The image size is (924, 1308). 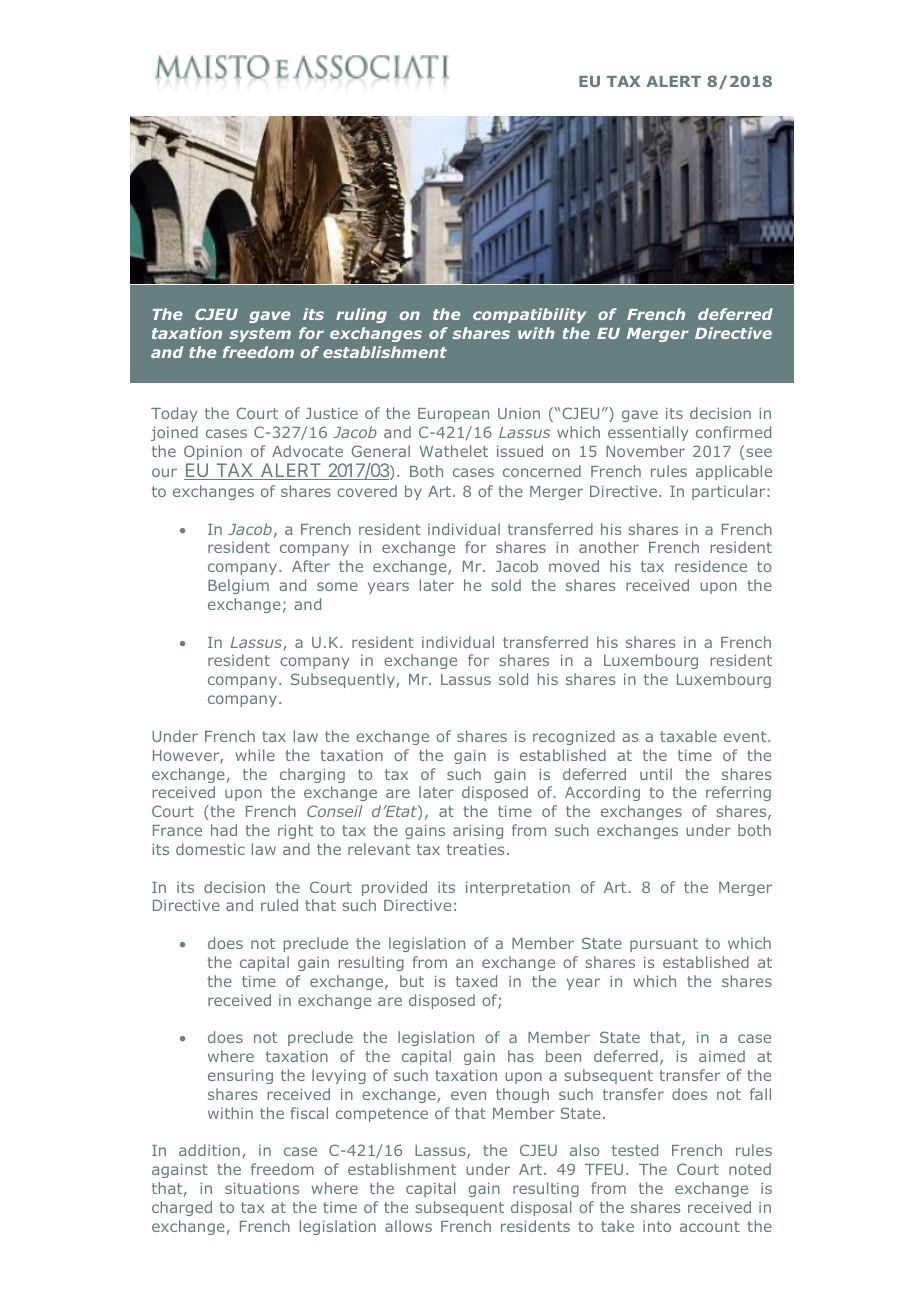 I want to click on system, so click(x=260, y=335).
